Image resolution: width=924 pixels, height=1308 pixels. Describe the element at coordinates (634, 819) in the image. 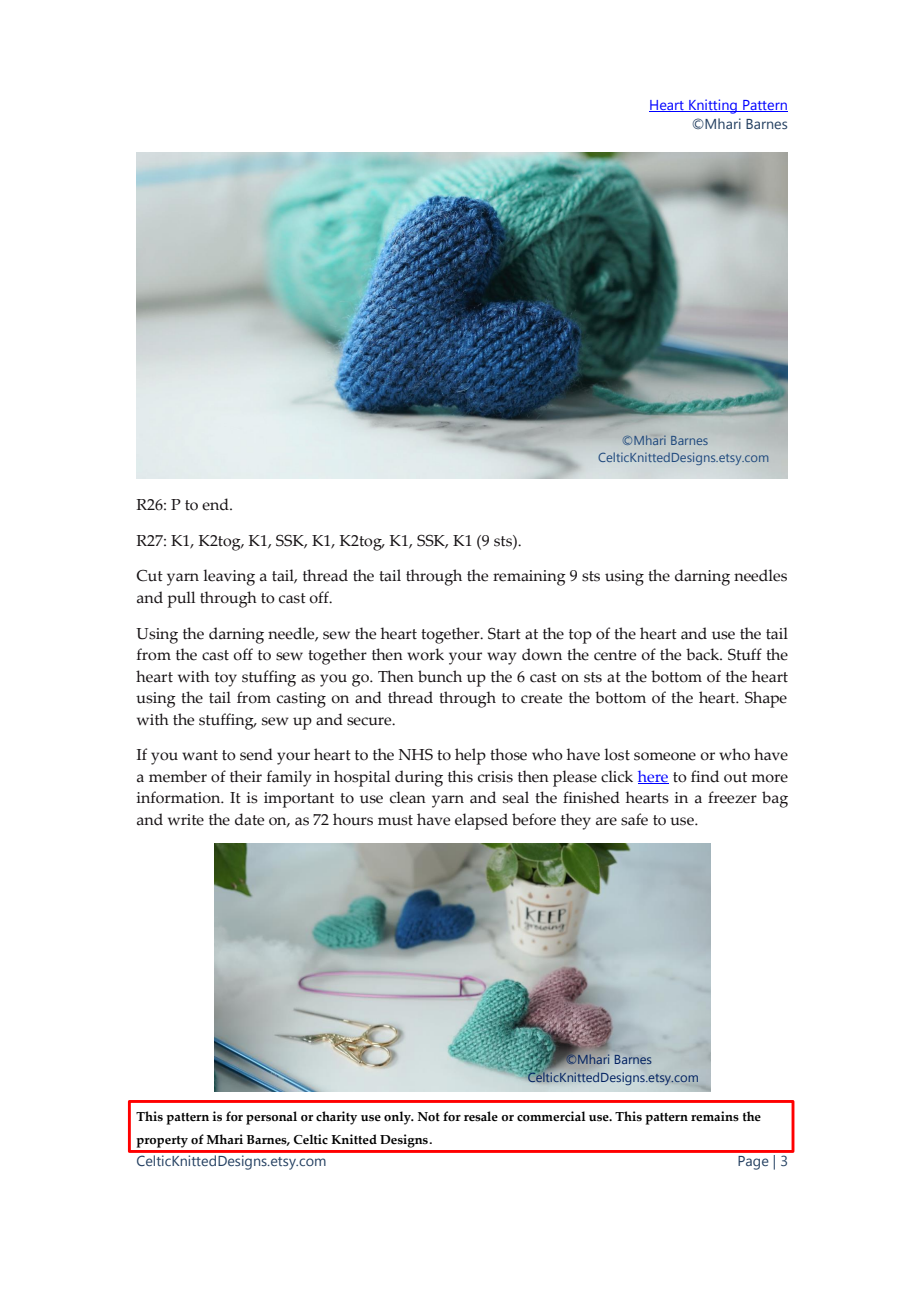

I see `safe` at that location.
